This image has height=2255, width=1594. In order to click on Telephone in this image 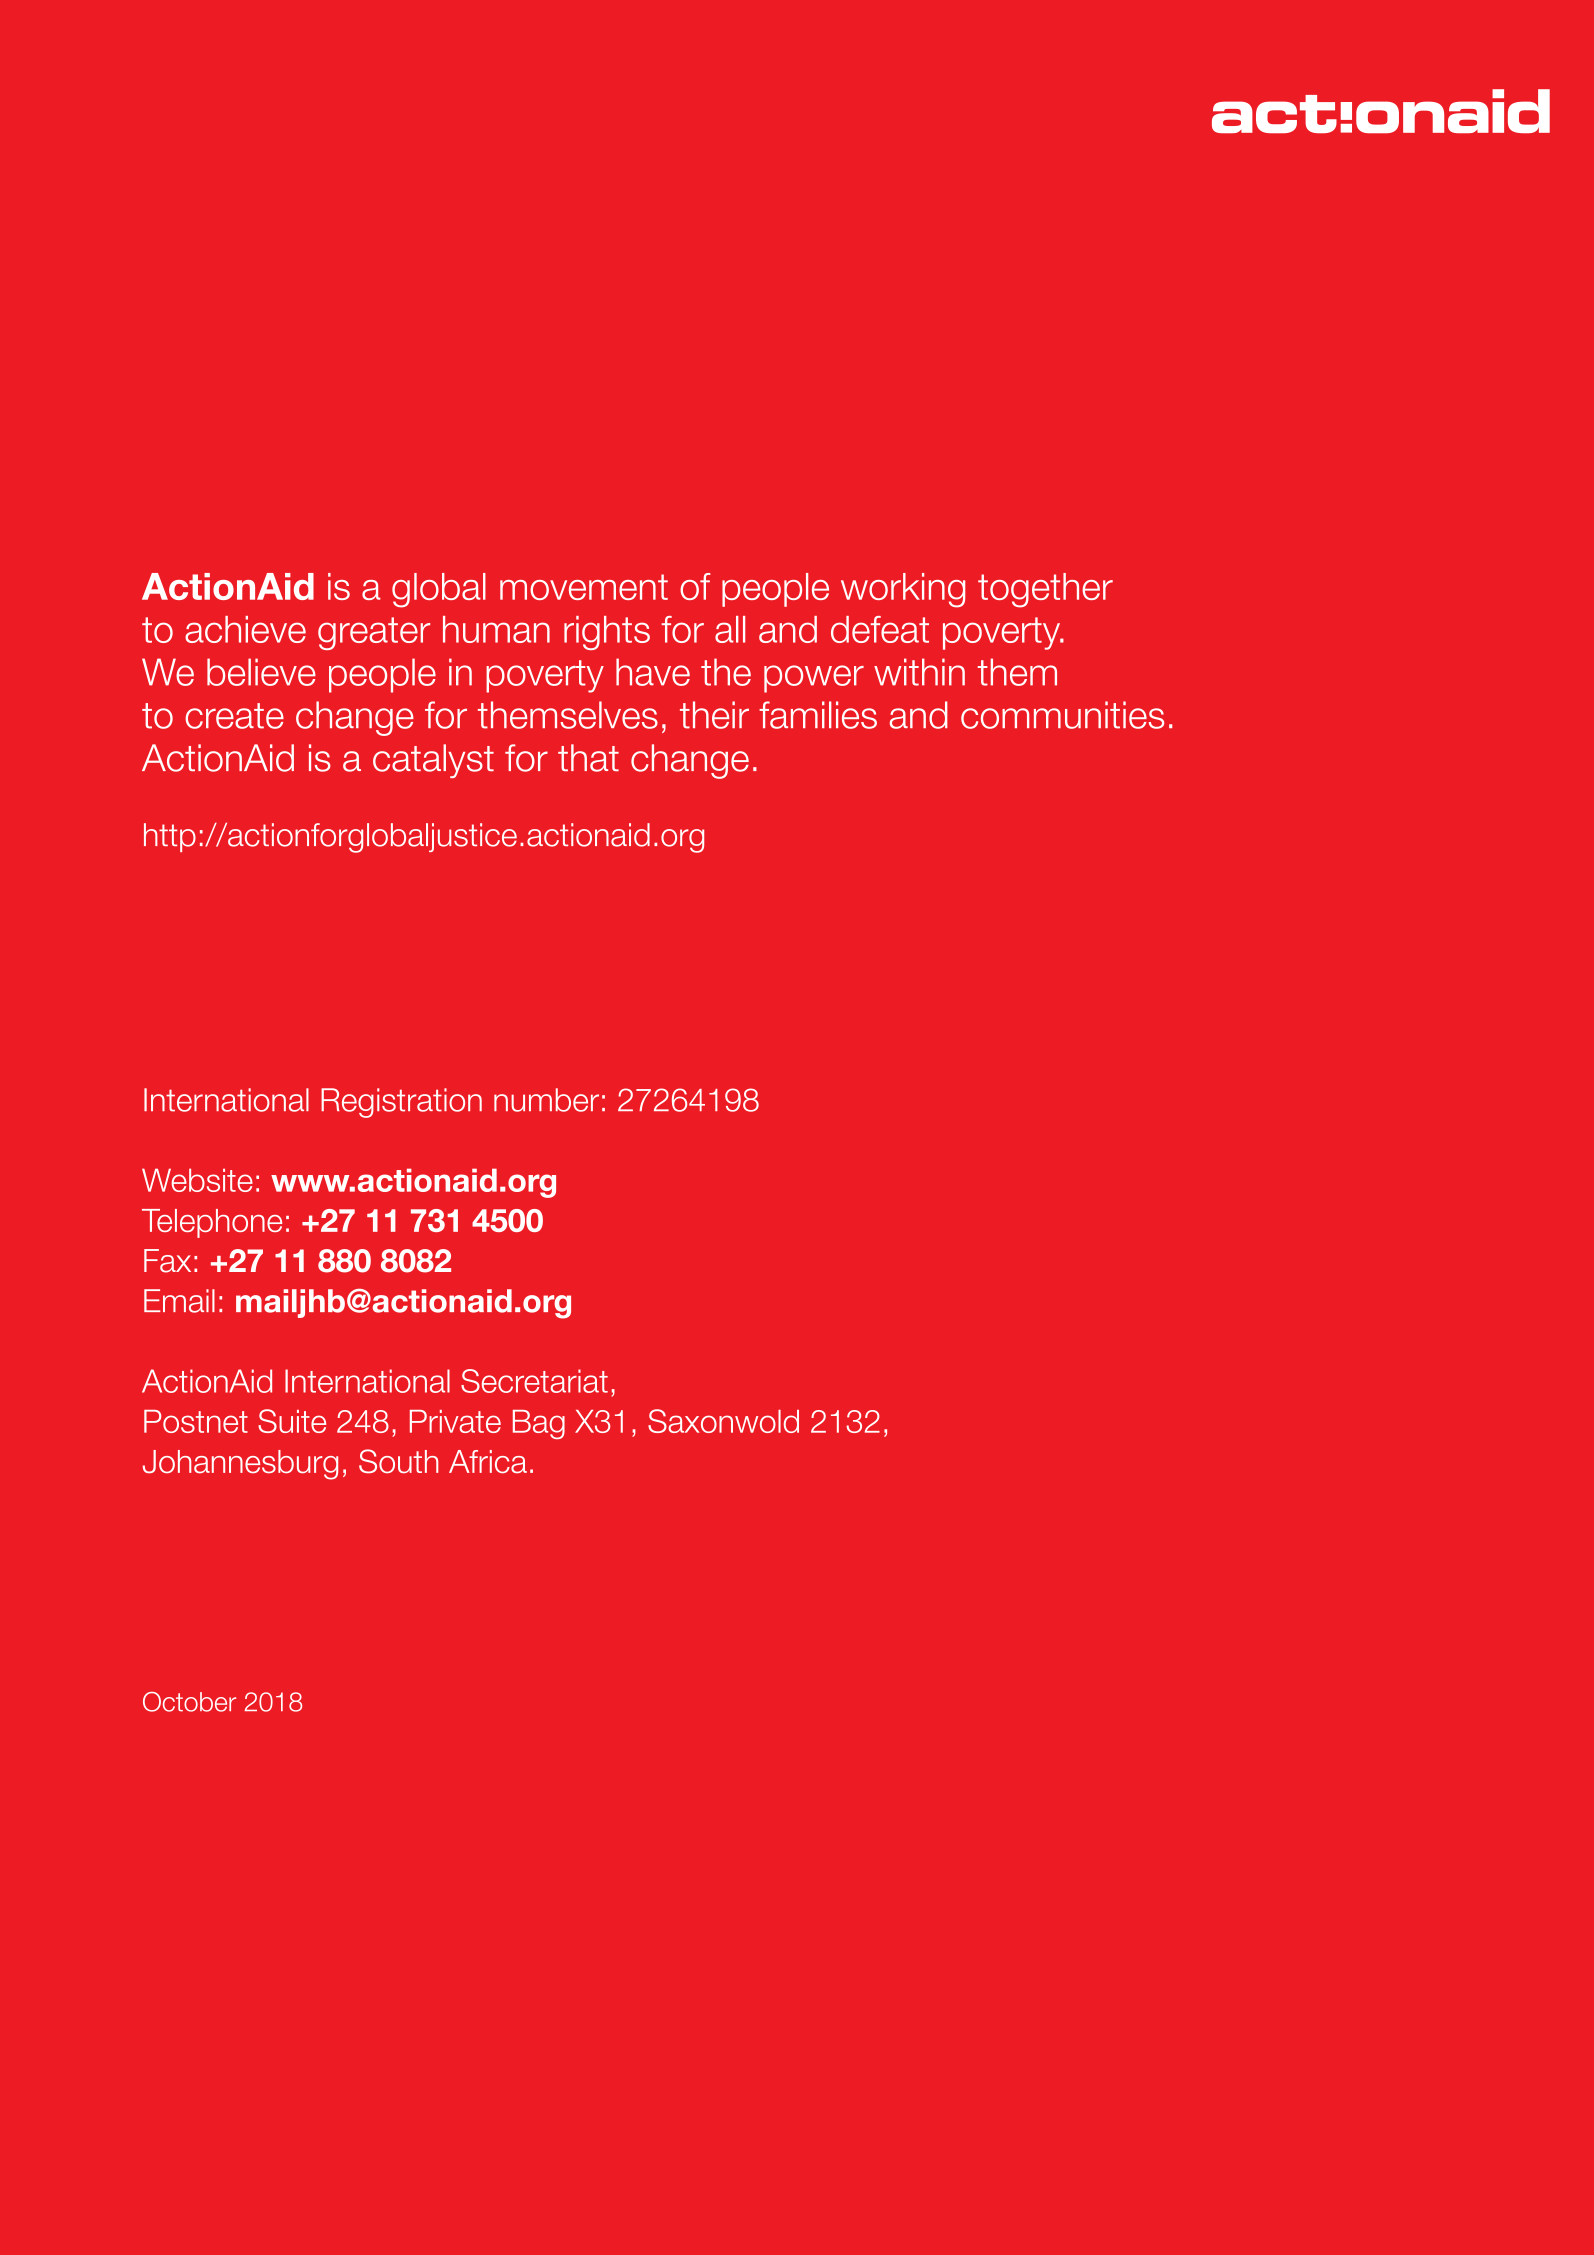, I will do `click(212, 1223)`.
